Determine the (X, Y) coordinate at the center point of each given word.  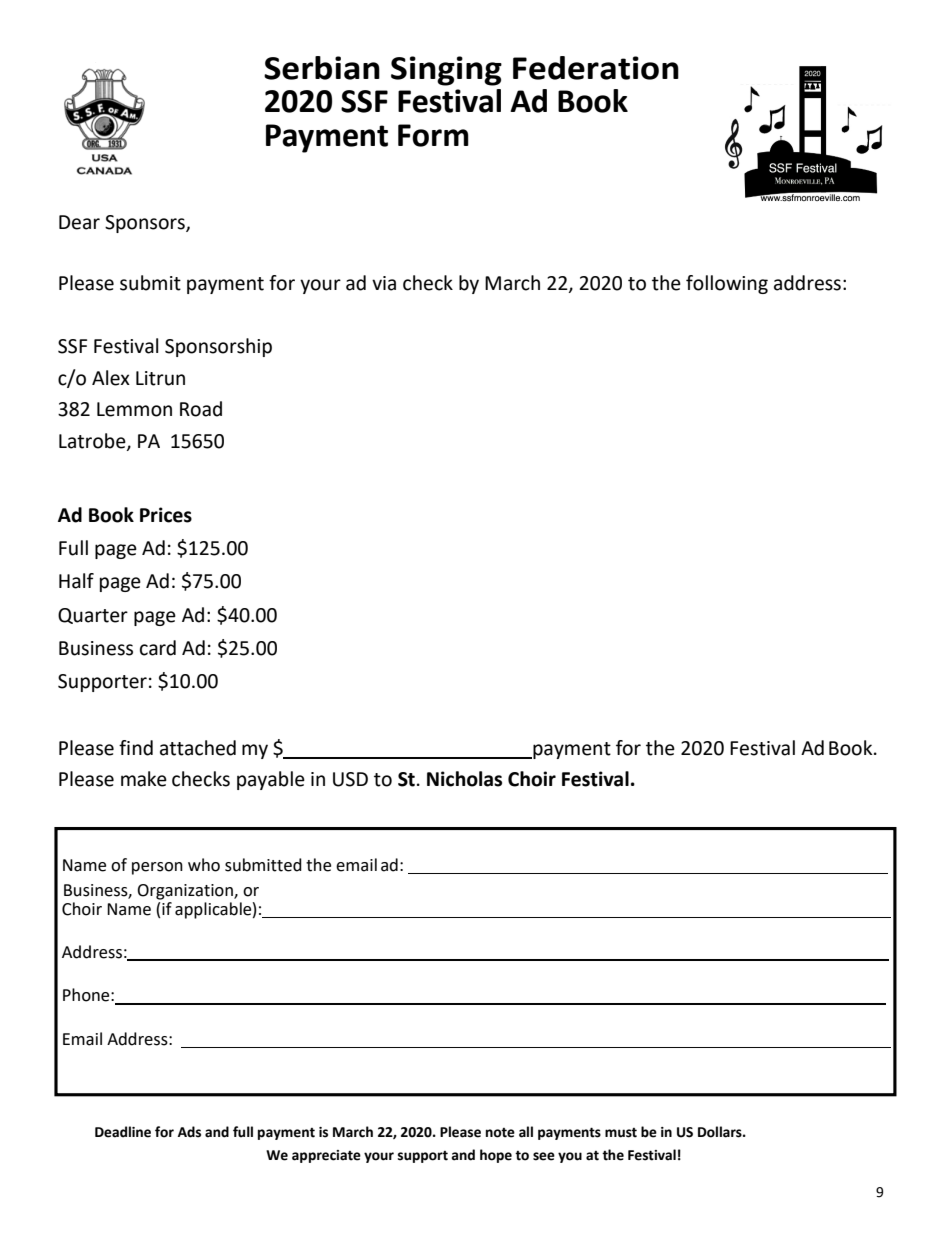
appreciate (326, 1156)
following (727, 284)
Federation (596, 68)
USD (350, 779)
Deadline (123, 1132)
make (144, 779)
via (384, 283)
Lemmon (134, 409)
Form (433, 135)
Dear (79, 222)
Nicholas (464, 779)
